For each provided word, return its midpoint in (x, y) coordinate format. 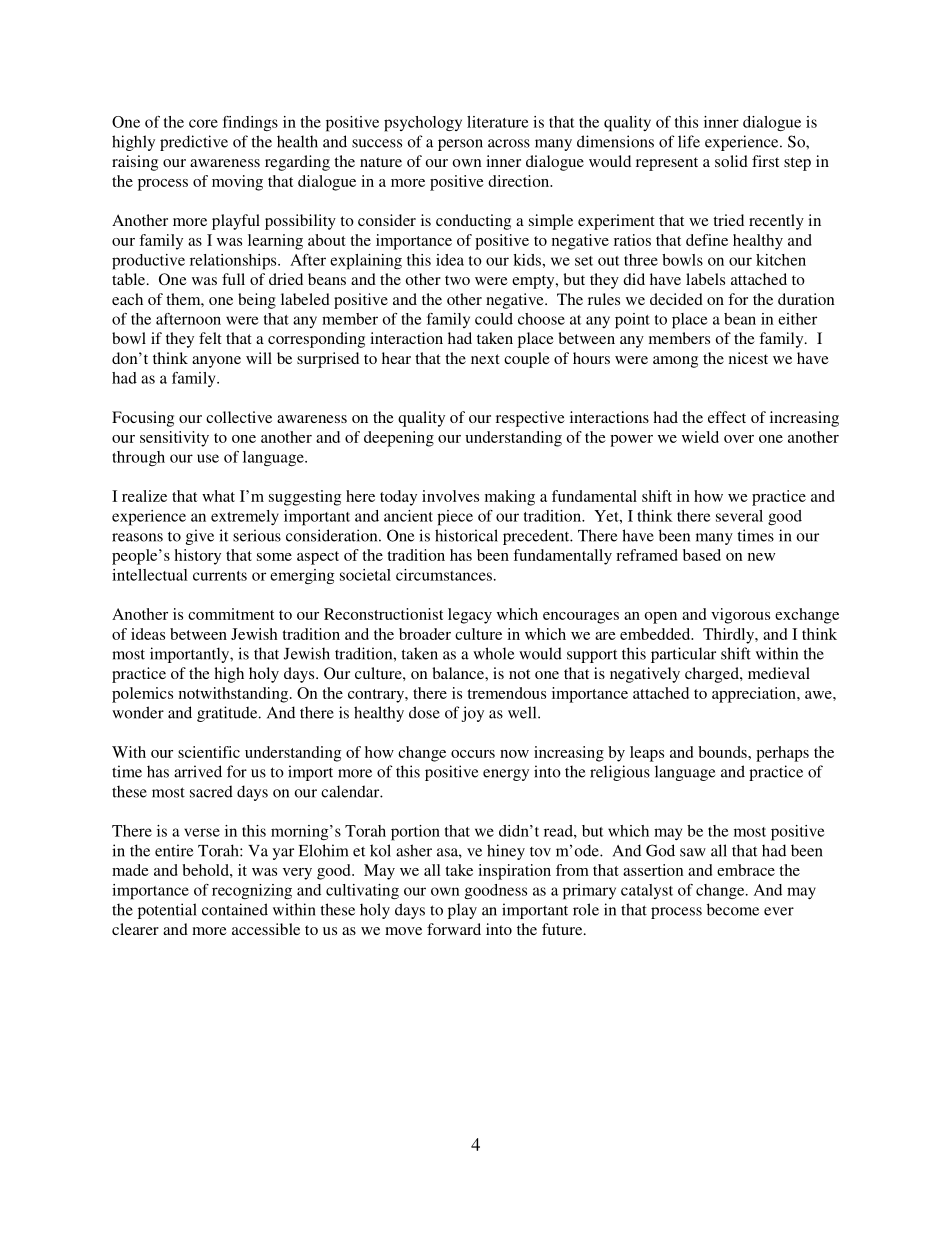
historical (466, 535)
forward (454, 929)
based (702, 555)
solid (731, 161)
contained (235, 909)
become (733, 909)
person (460, 145)
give (200, 537)
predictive (194, 143)
